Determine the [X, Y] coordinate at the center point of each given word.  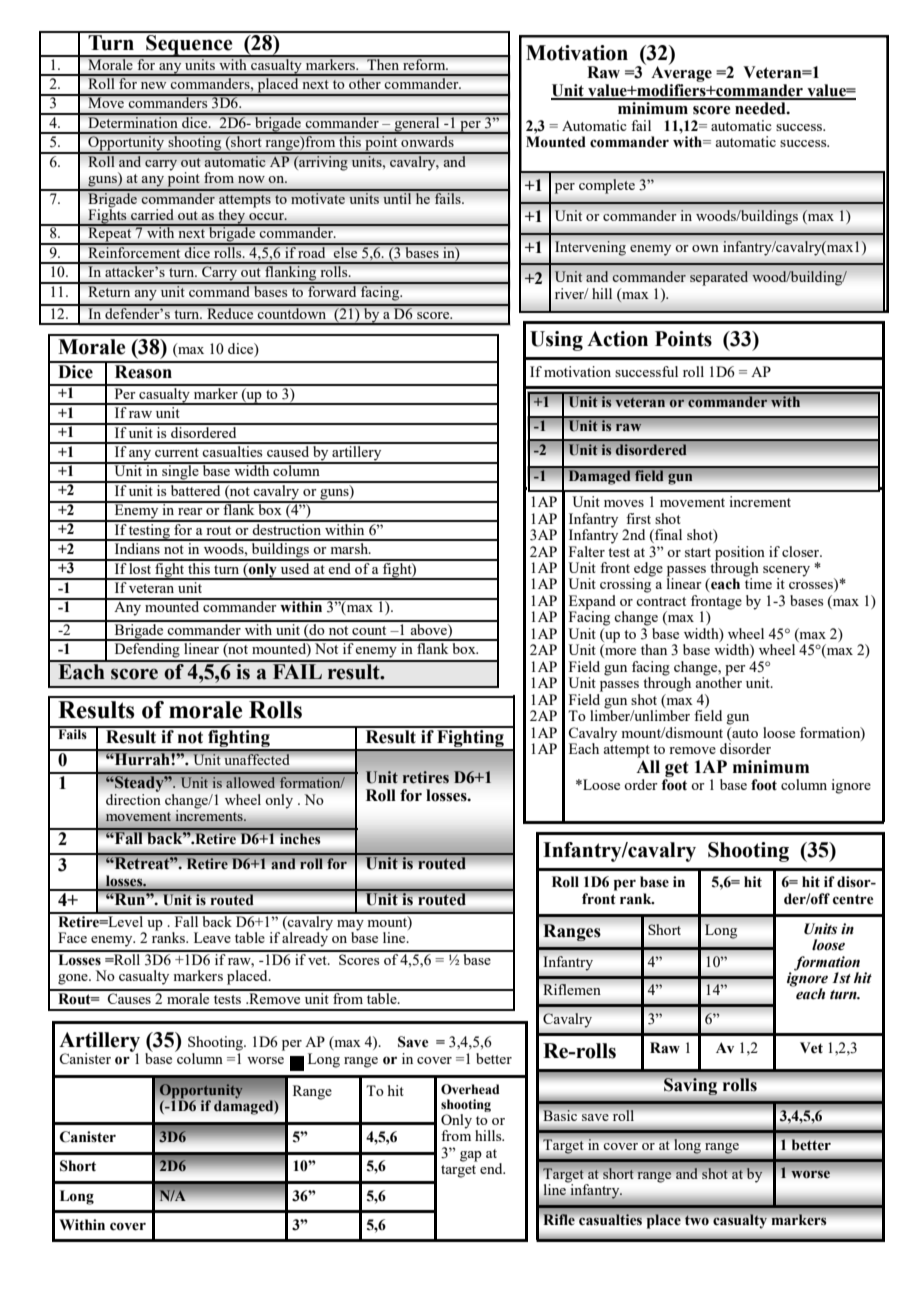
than [654, 649]
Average [681, 74]
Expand [592, 603]
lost [140, 567]
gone [74, 979]
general [417, 124]
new [153, 85]
